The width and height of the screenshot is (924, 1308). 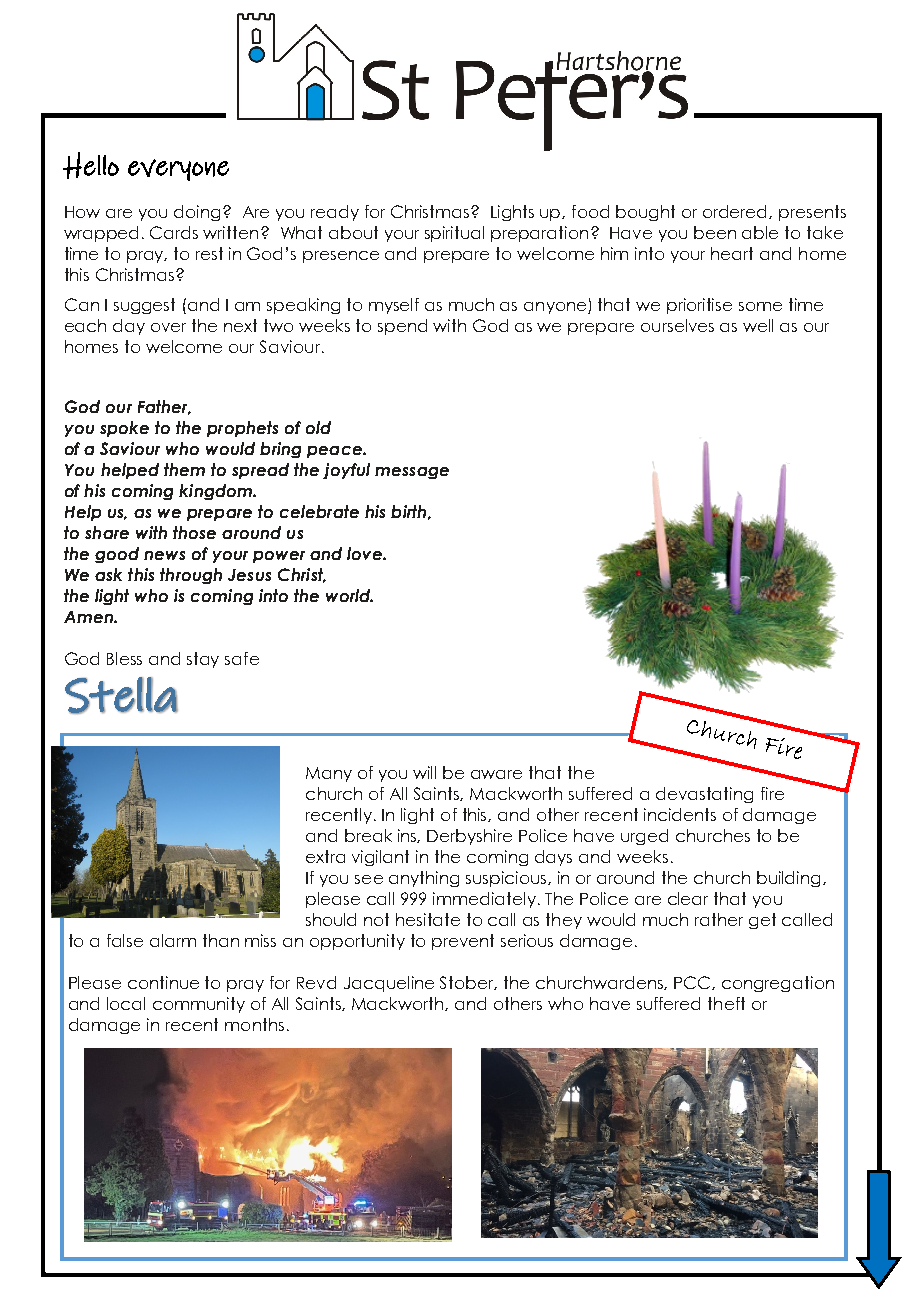 What do you see at coordinates (191, 576) in the screenshot?
I see `through` at bounding box center [191, 576].
